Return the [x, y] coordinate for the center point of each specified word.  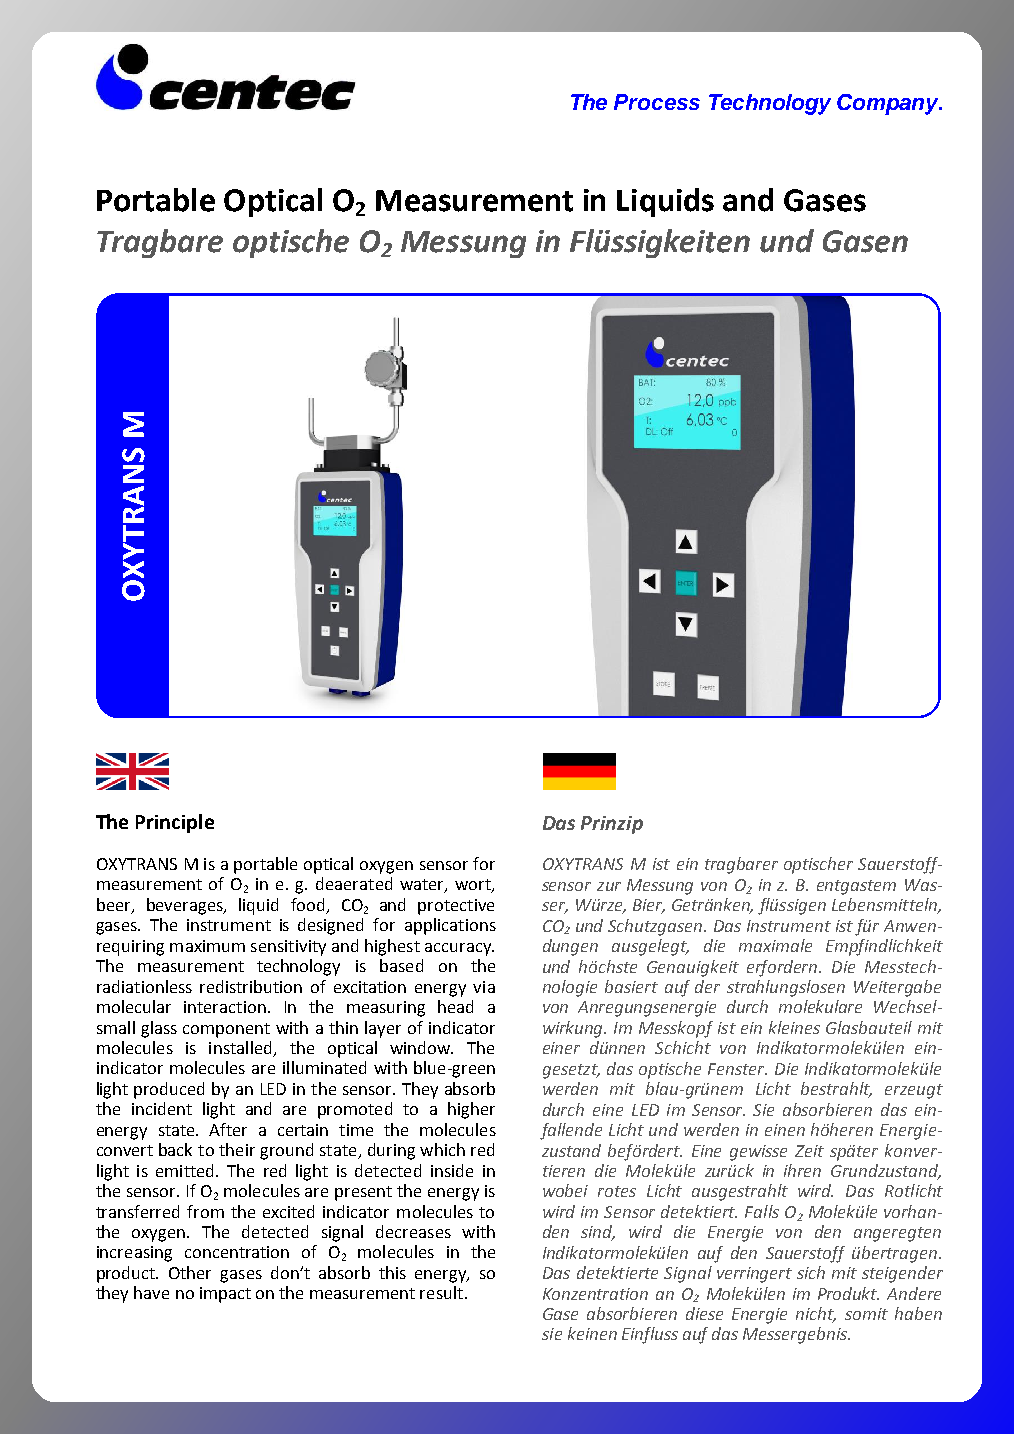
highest [392, 947]
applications [450, 926]
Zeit [809, 1151]
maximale [775, 945]
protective [456, 907]
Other [190, 1272]
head [455, 1006]
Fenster [737, 1069]
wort [474, 886]
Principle [175, 823]
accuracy [459, 949]
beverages [186, 906]
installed [241, 1049]
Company [889, 104]
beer [115, 906]
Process [657, 102]
